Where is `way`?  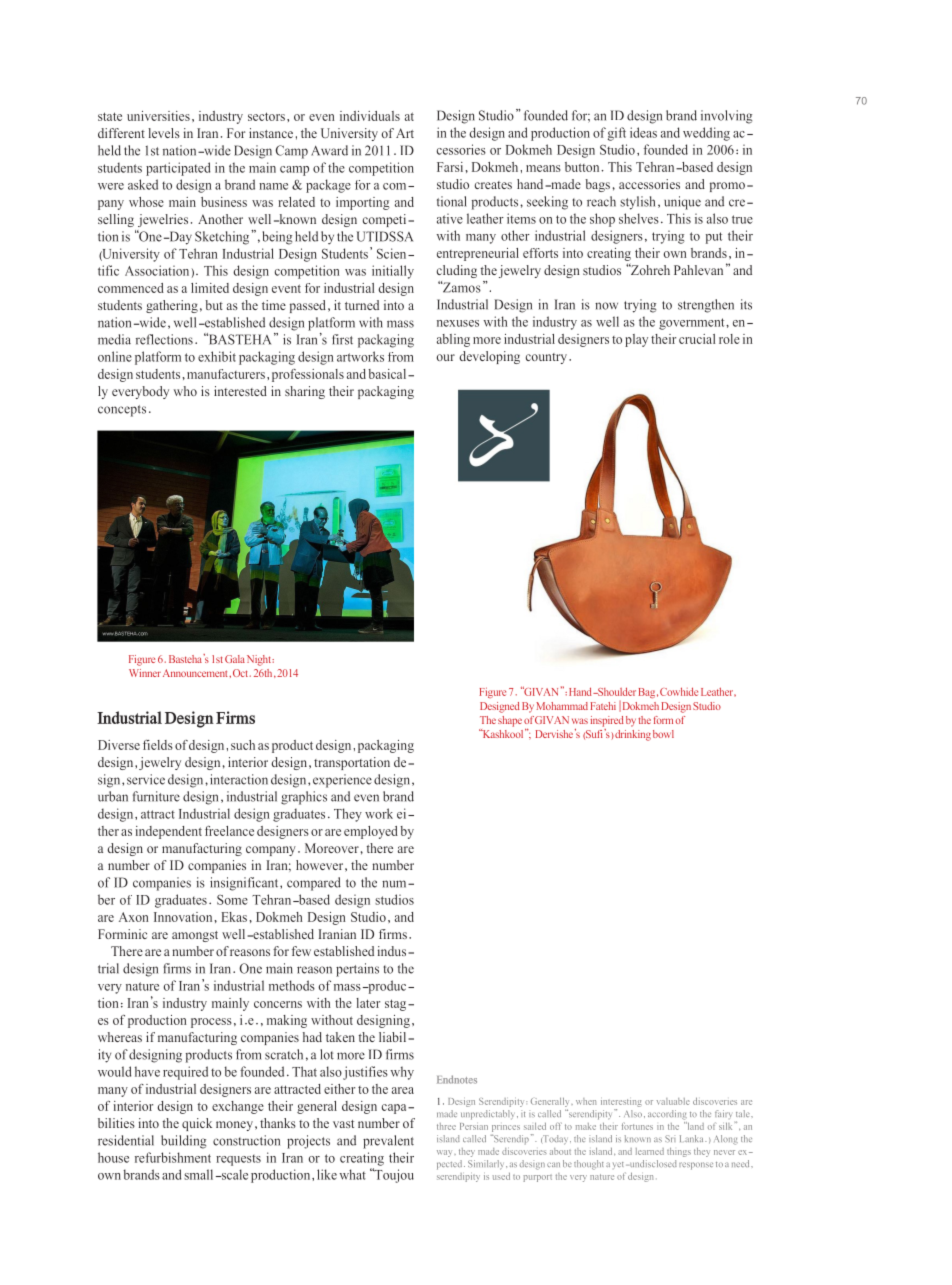 way is located at coordinates (446, 1153).
